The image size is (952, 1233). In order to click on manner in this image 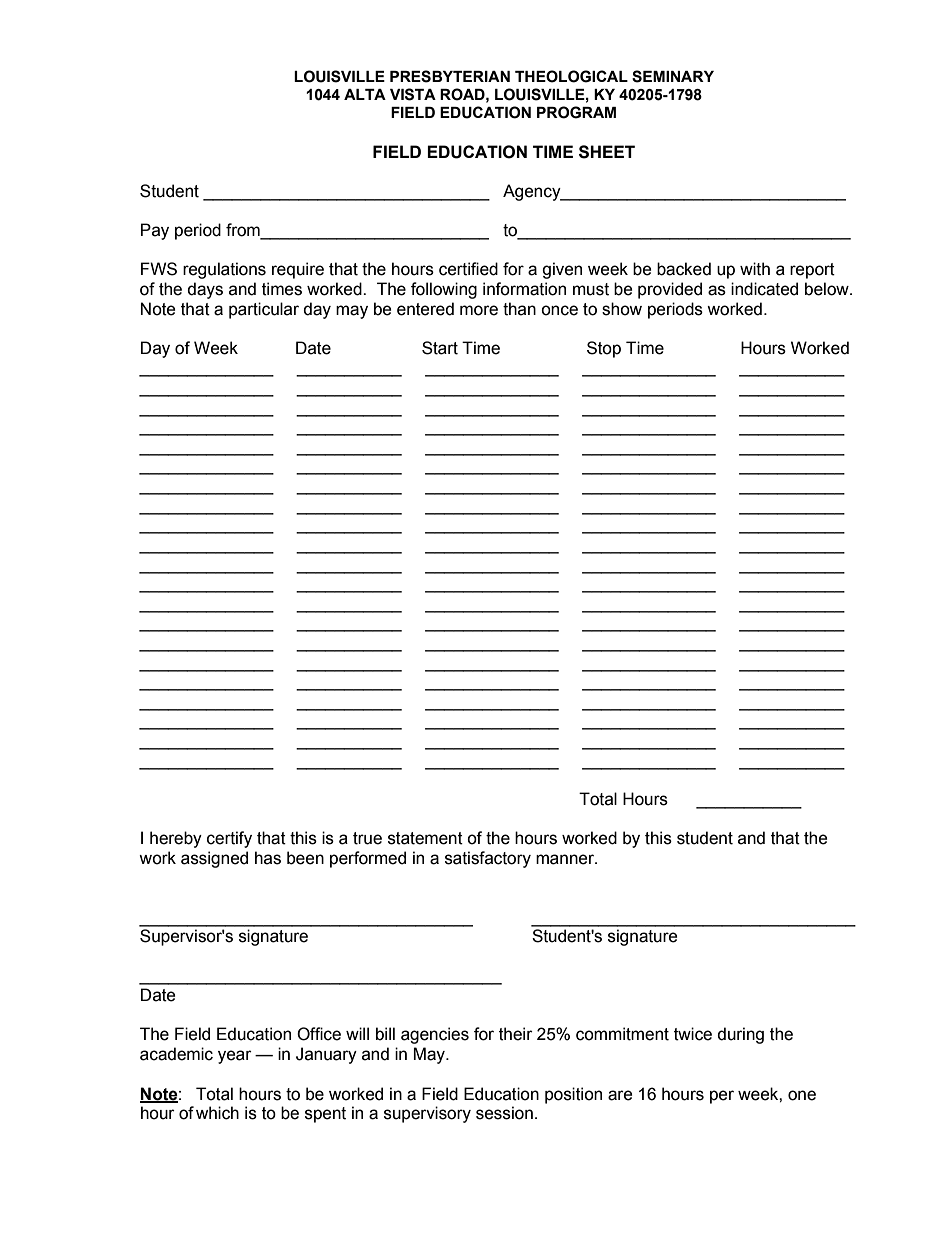, I will do `click(566, 859)`.
